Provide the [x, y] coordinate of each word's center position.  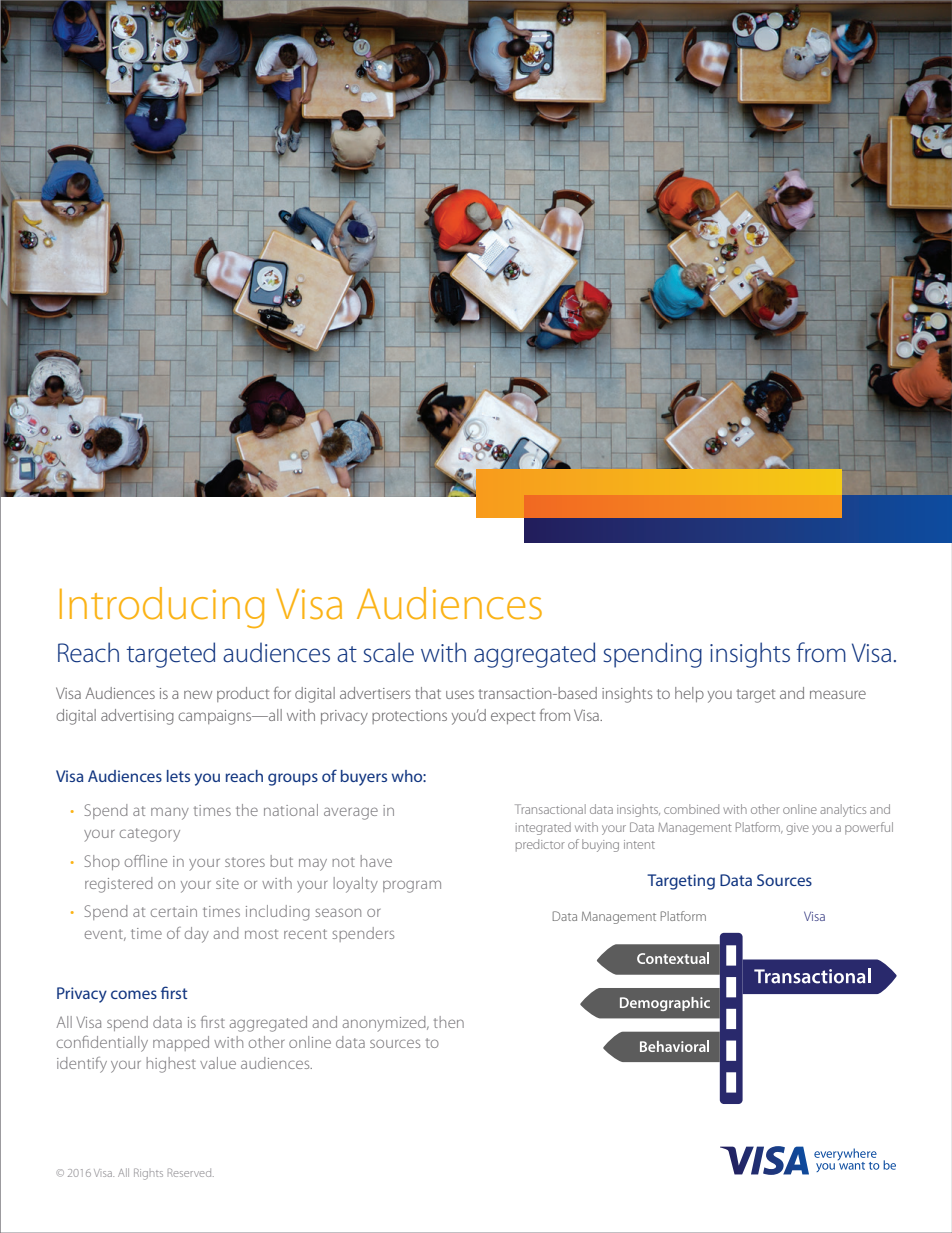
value [218, 1063]
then [449, 1022]
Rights [148, 1174]
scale [388, 652]
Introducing [162, 607]
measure [838, 694]
